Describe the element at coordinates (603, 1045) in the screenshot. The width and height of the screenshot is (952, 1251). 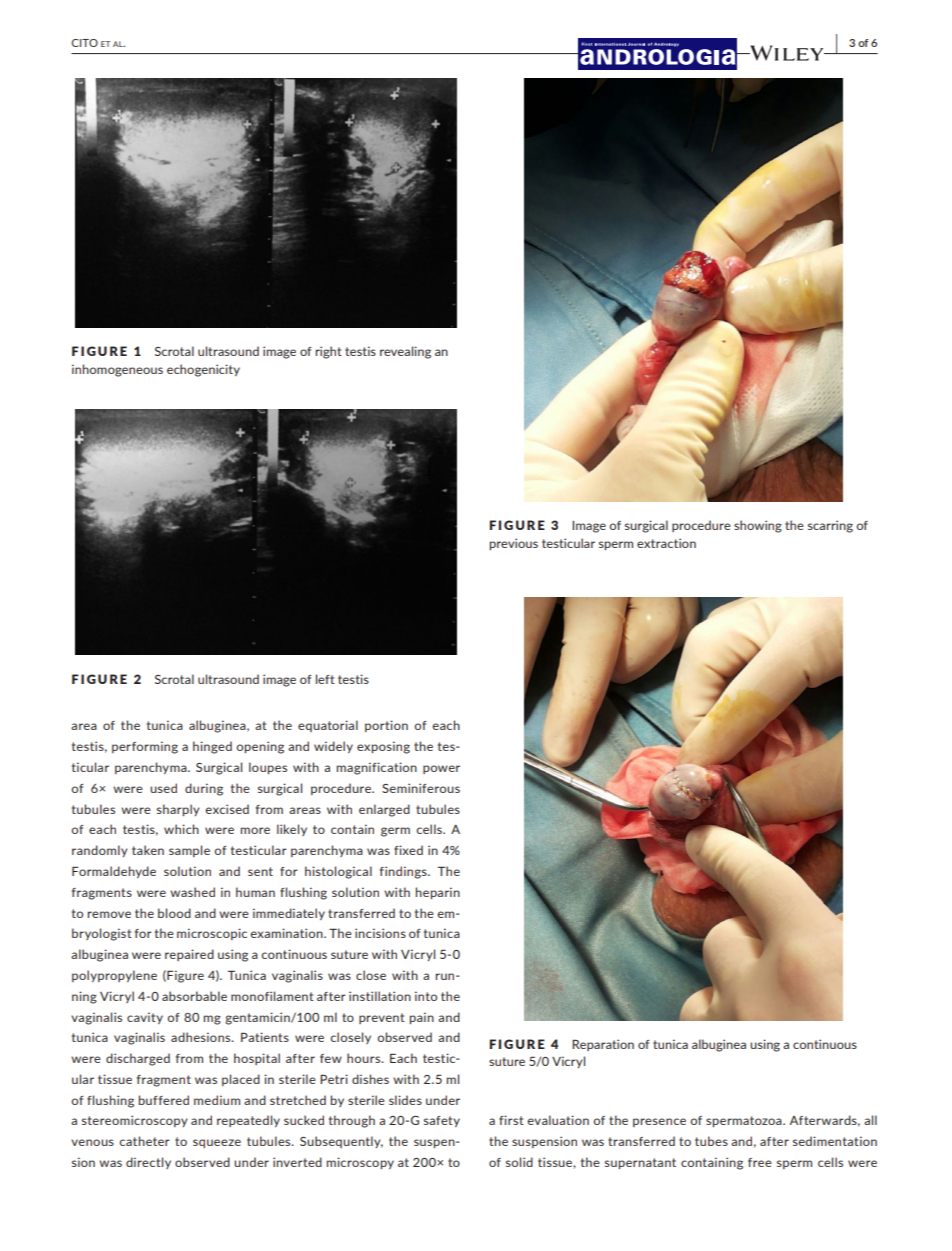
I see `Reparation` at that location.
